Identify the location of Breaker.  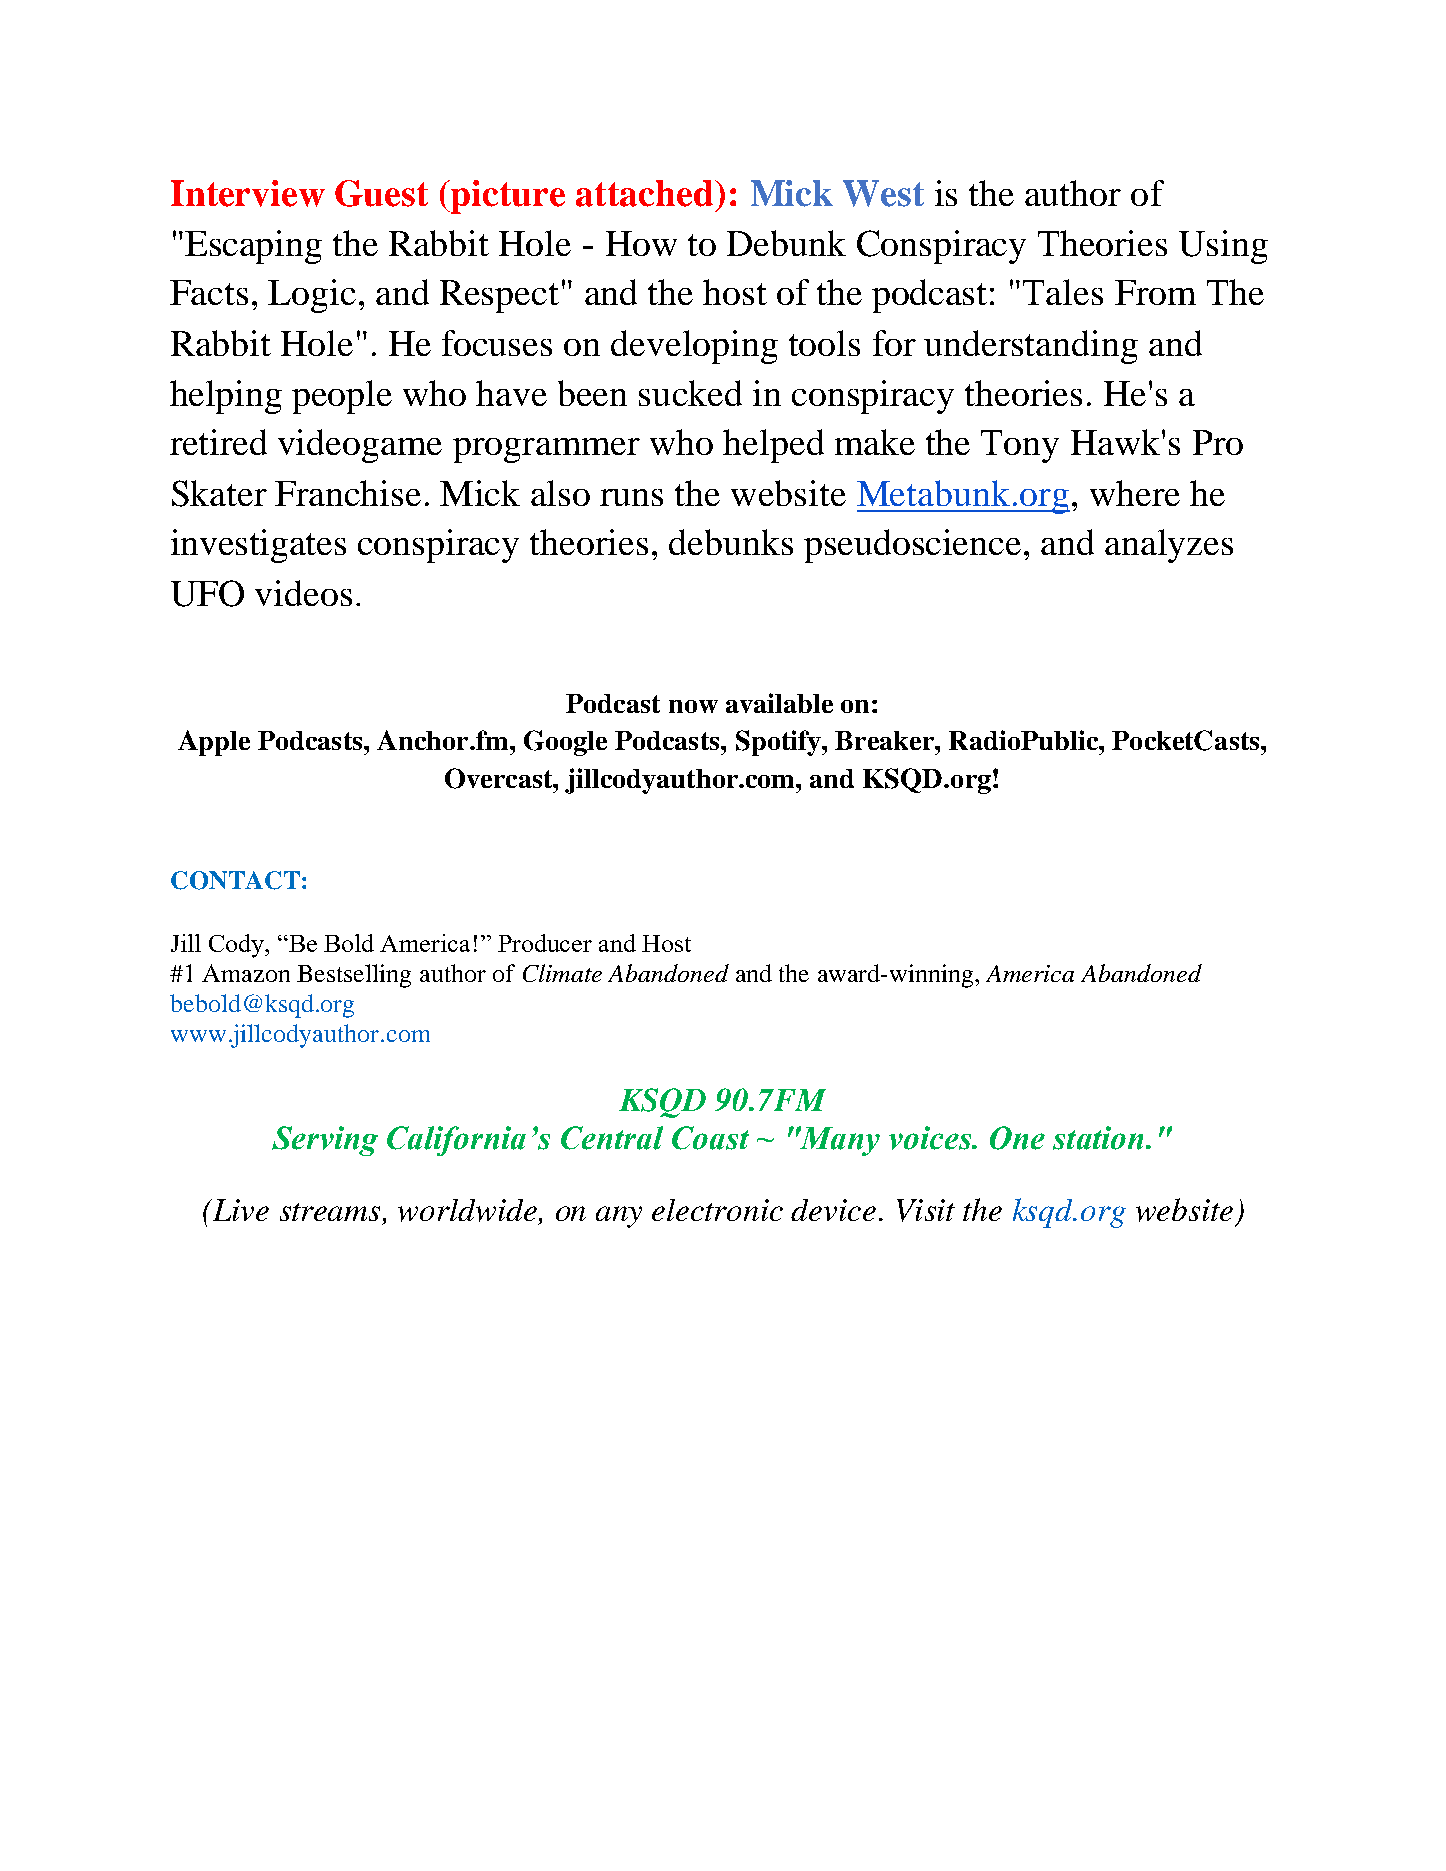
(885, 740).
